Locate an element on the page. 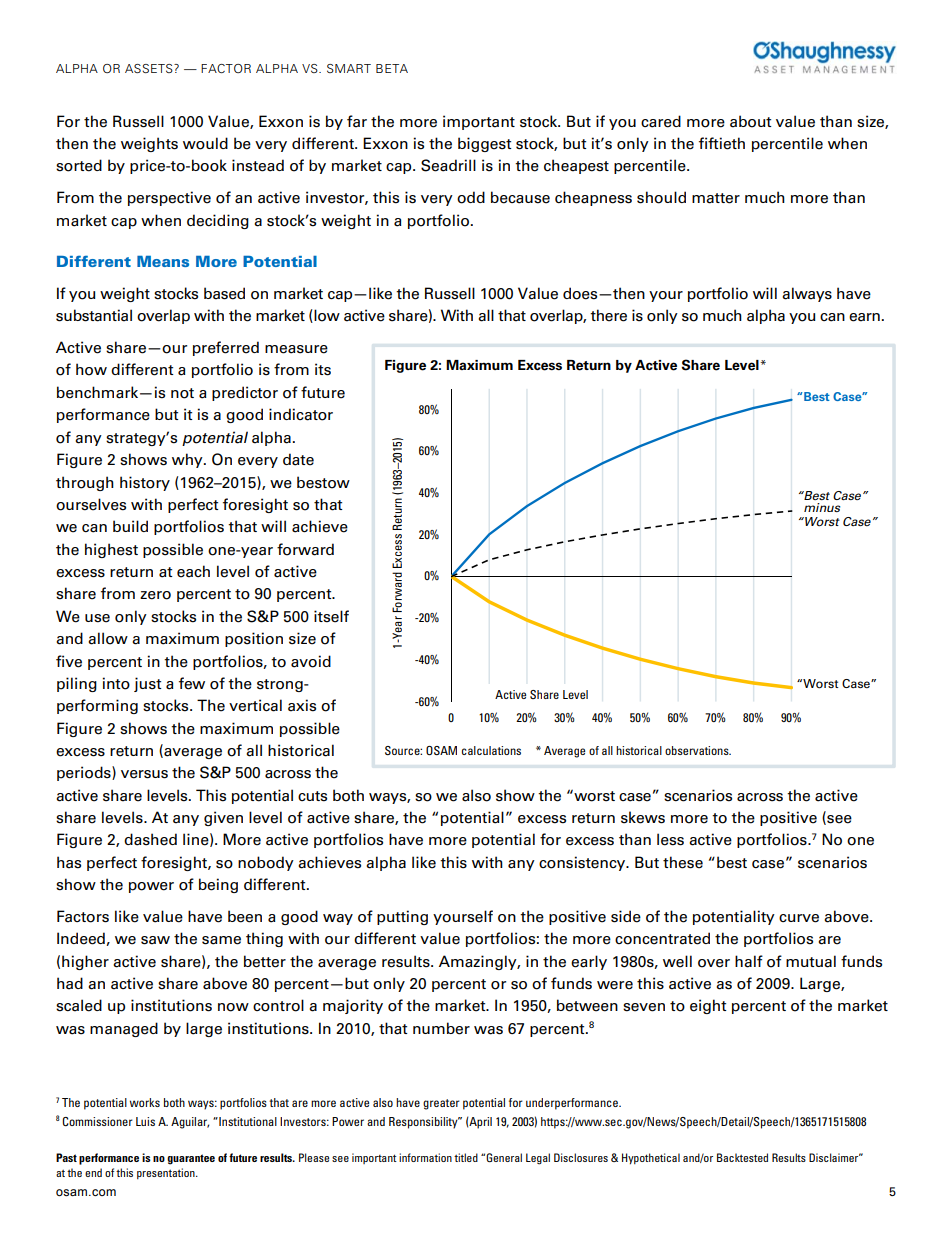 Image resolution: width=952 pixels, height=1233 pixels. zero is located at coordinates (155, 595).
